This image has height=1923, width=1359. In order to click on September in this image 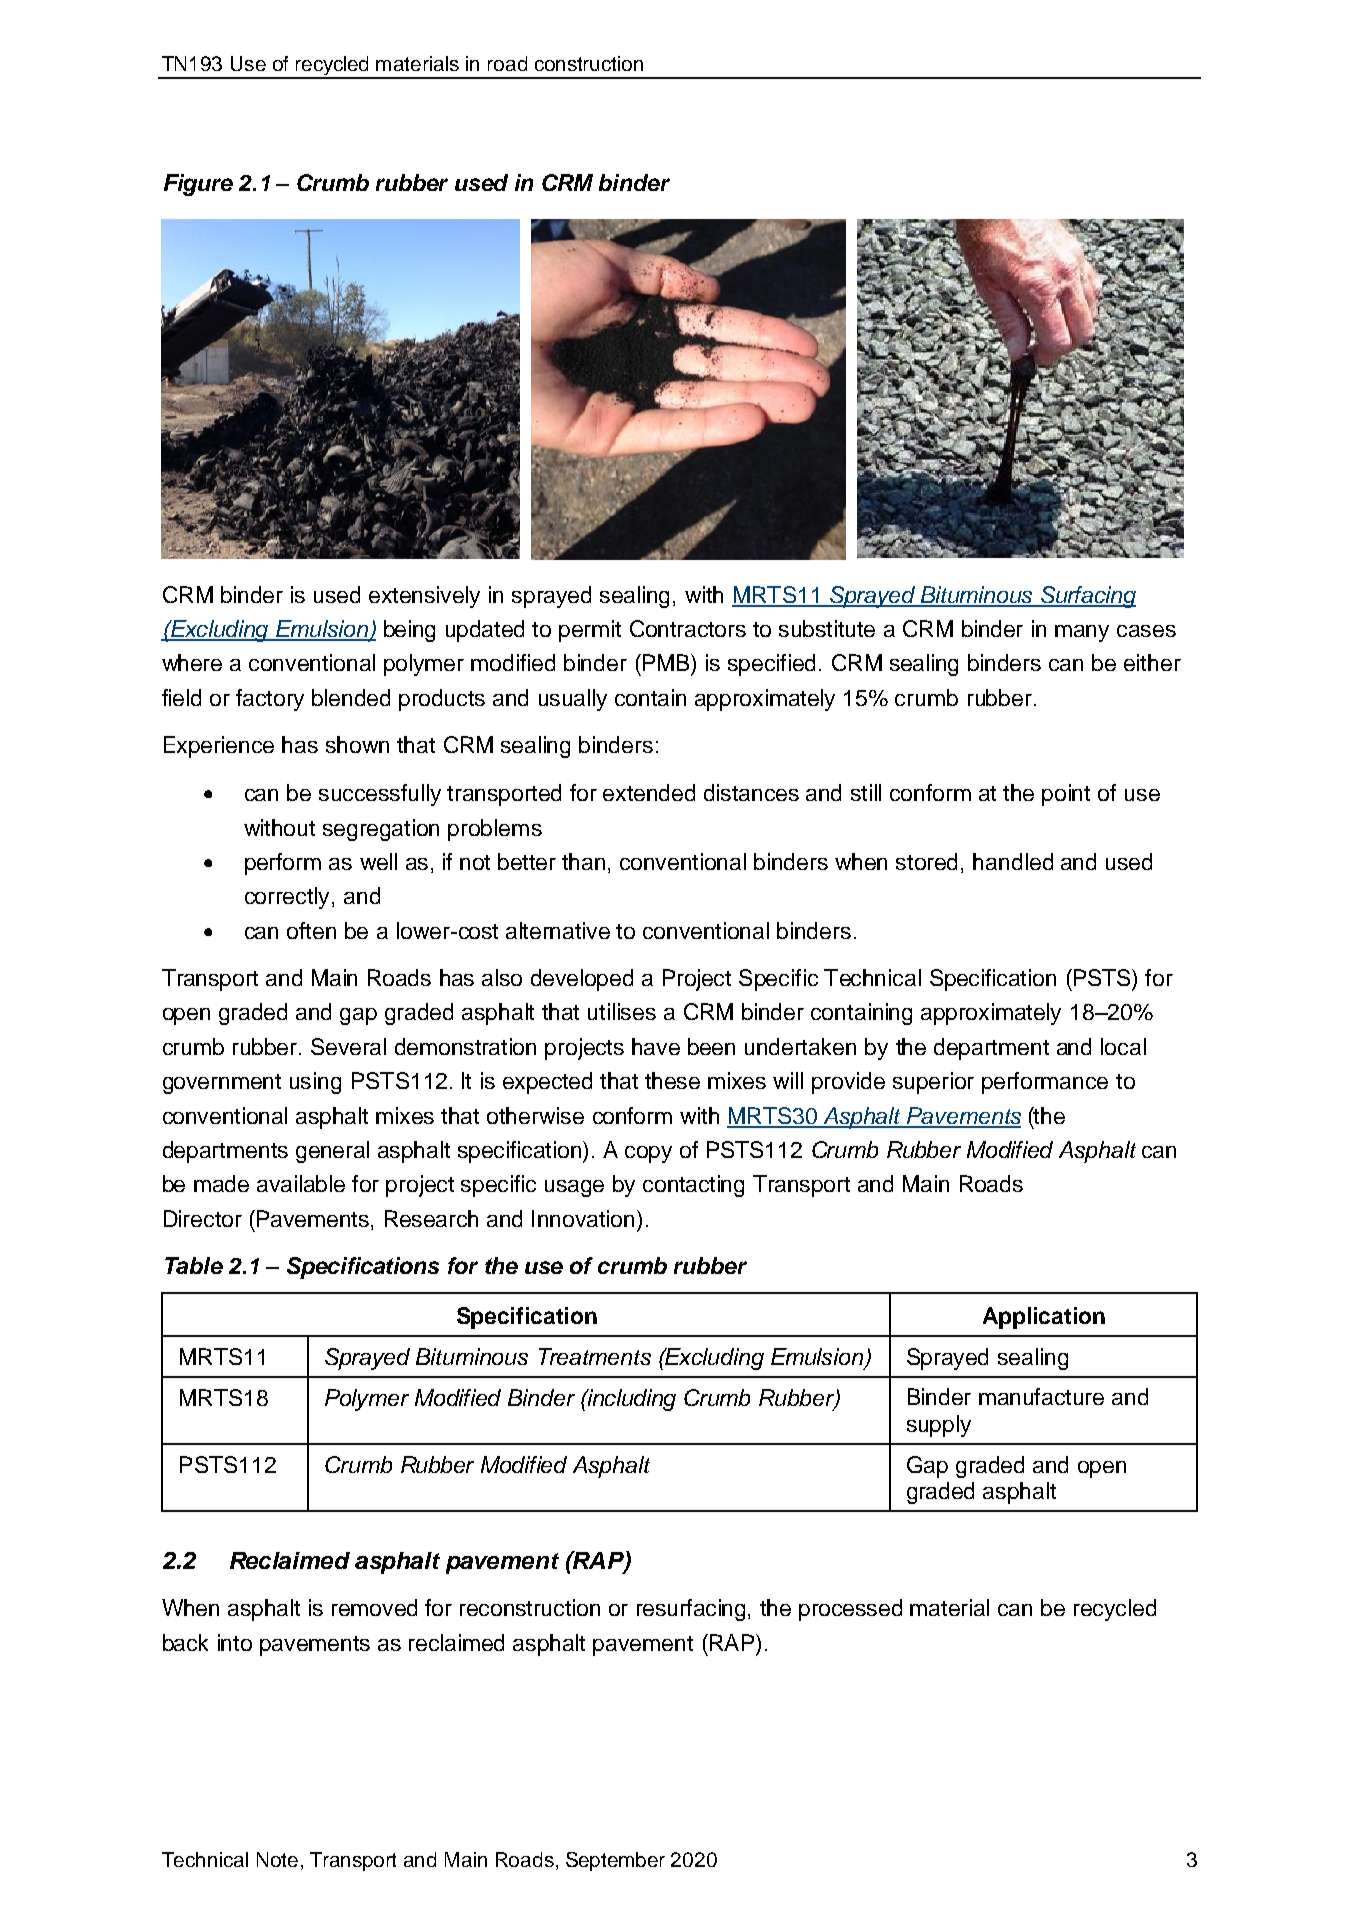, I will do `click(615, 1861)`.
